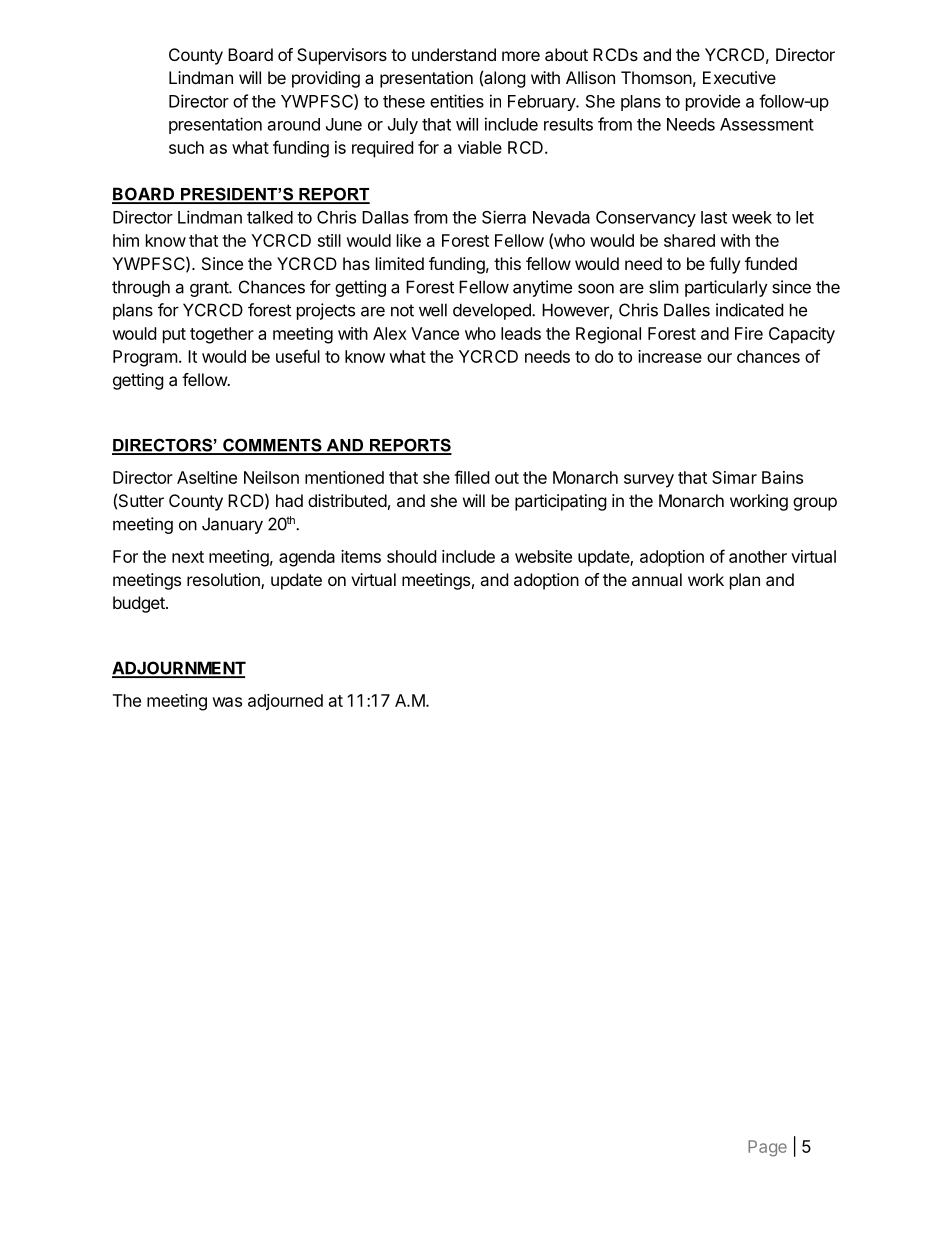 Image resolution: width=952 pixels, height=1233 pixels. Describe the element at coordinates (457, 101) in the screenshot. I see `entities` at that location.
